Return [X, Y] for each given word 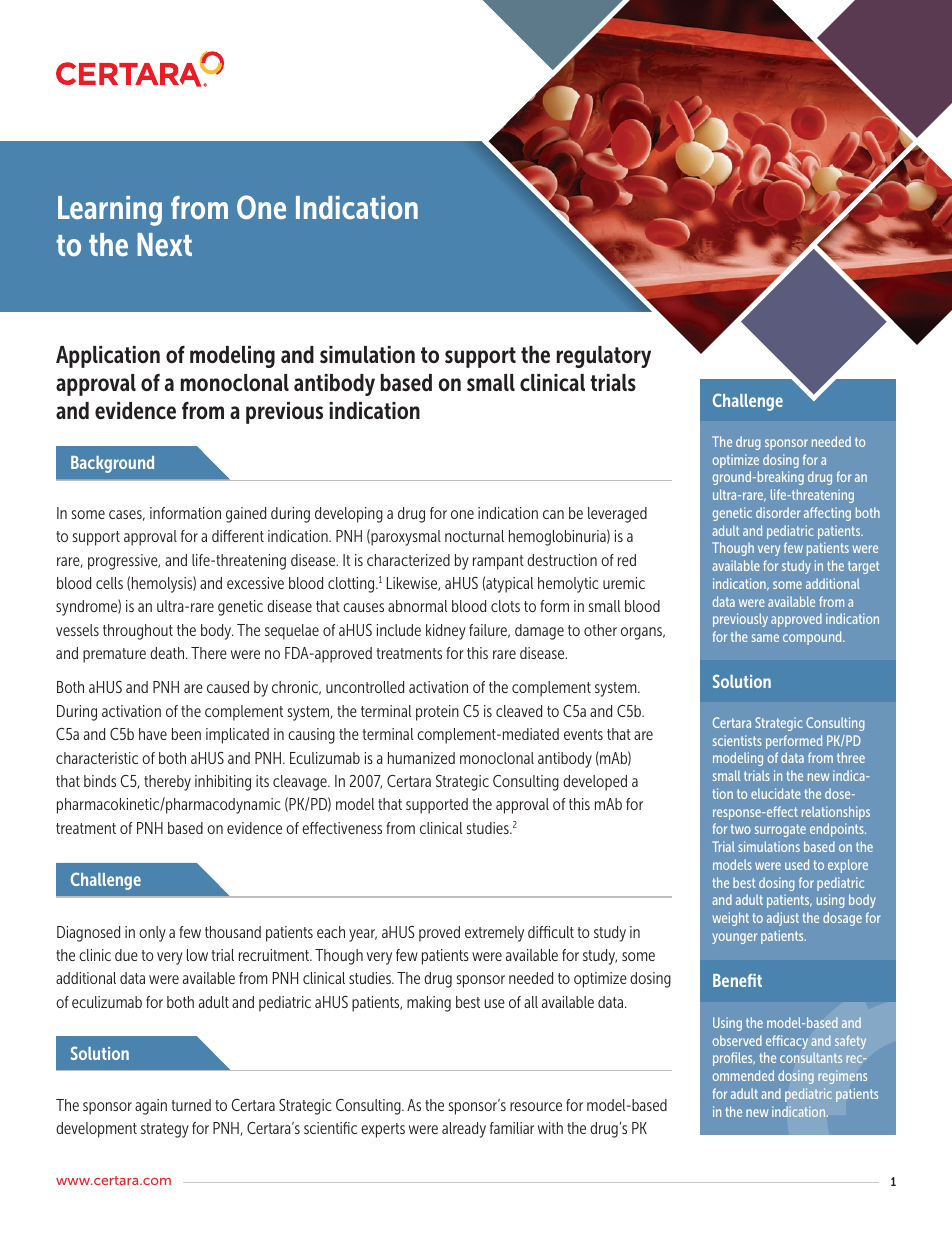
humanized [421, 758]
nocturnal [474, 536]
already [464, 1130]
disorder [778, 512]
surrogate [780, 830]
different [238, 536]
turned [191, 1105]
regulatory [604, 357]
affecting [827, 514]
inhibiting [223, 783]
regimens [842, 1077]
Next [164, 244]
